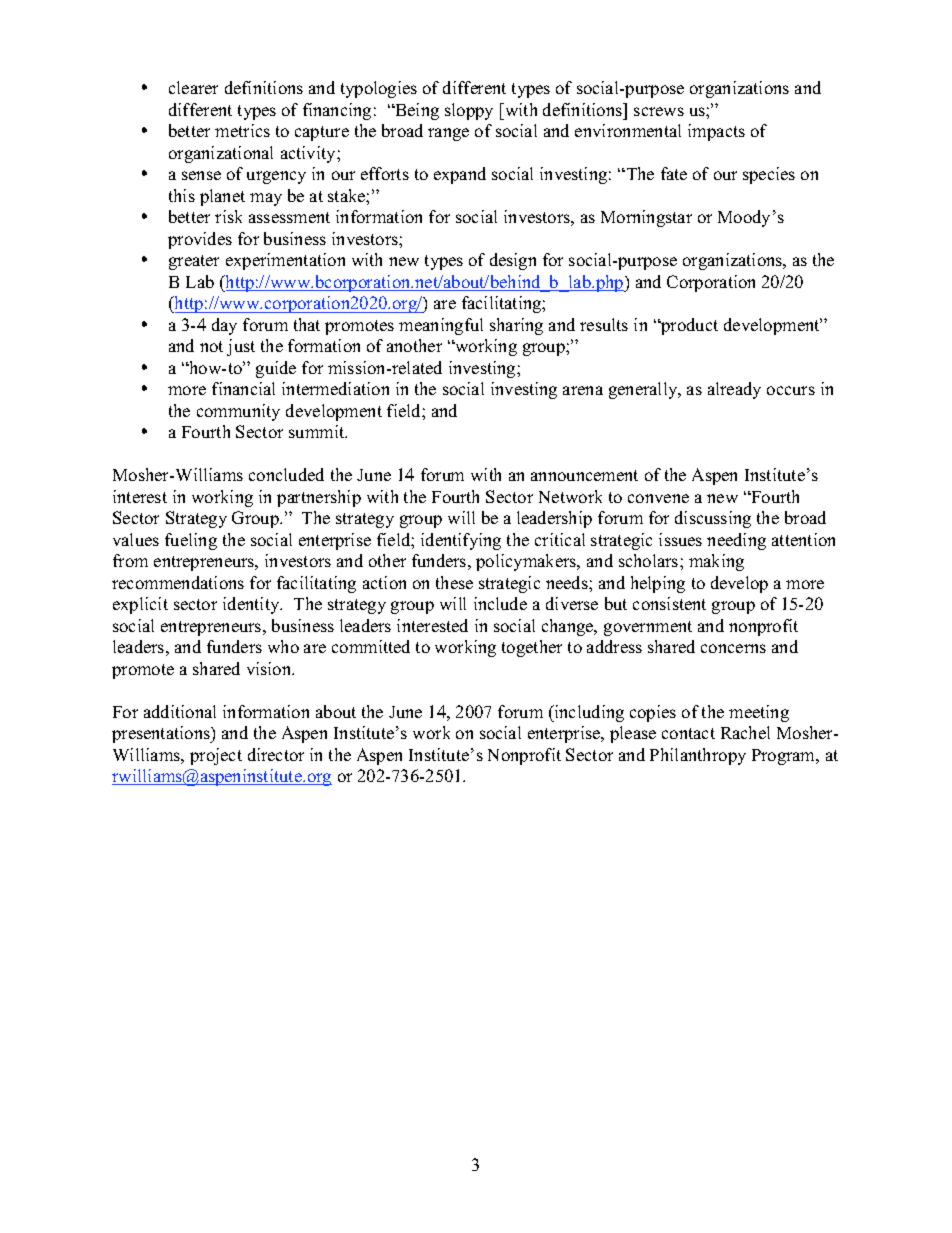 The height and width of the page is (1233, 952). I want to click on these, so click(454, 582).
